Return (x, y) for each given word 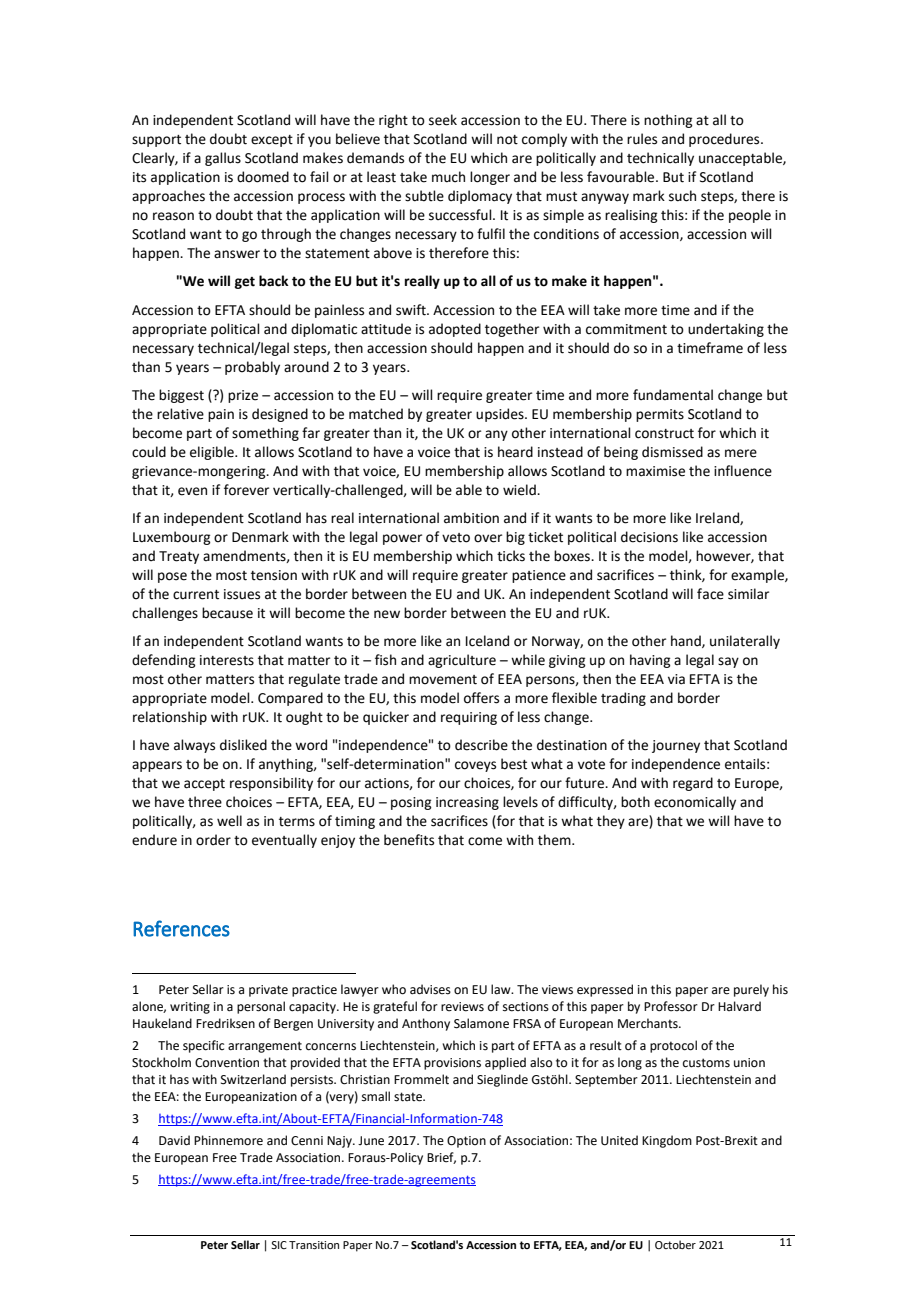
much (448, 177)
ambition (471, 518)
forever (246, 490)
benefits (409, 840)
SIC (279, 1245)
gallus (223, 159)
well (229, 821)
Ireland (718, 518)
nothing (668, 121)
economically (695, 803)
